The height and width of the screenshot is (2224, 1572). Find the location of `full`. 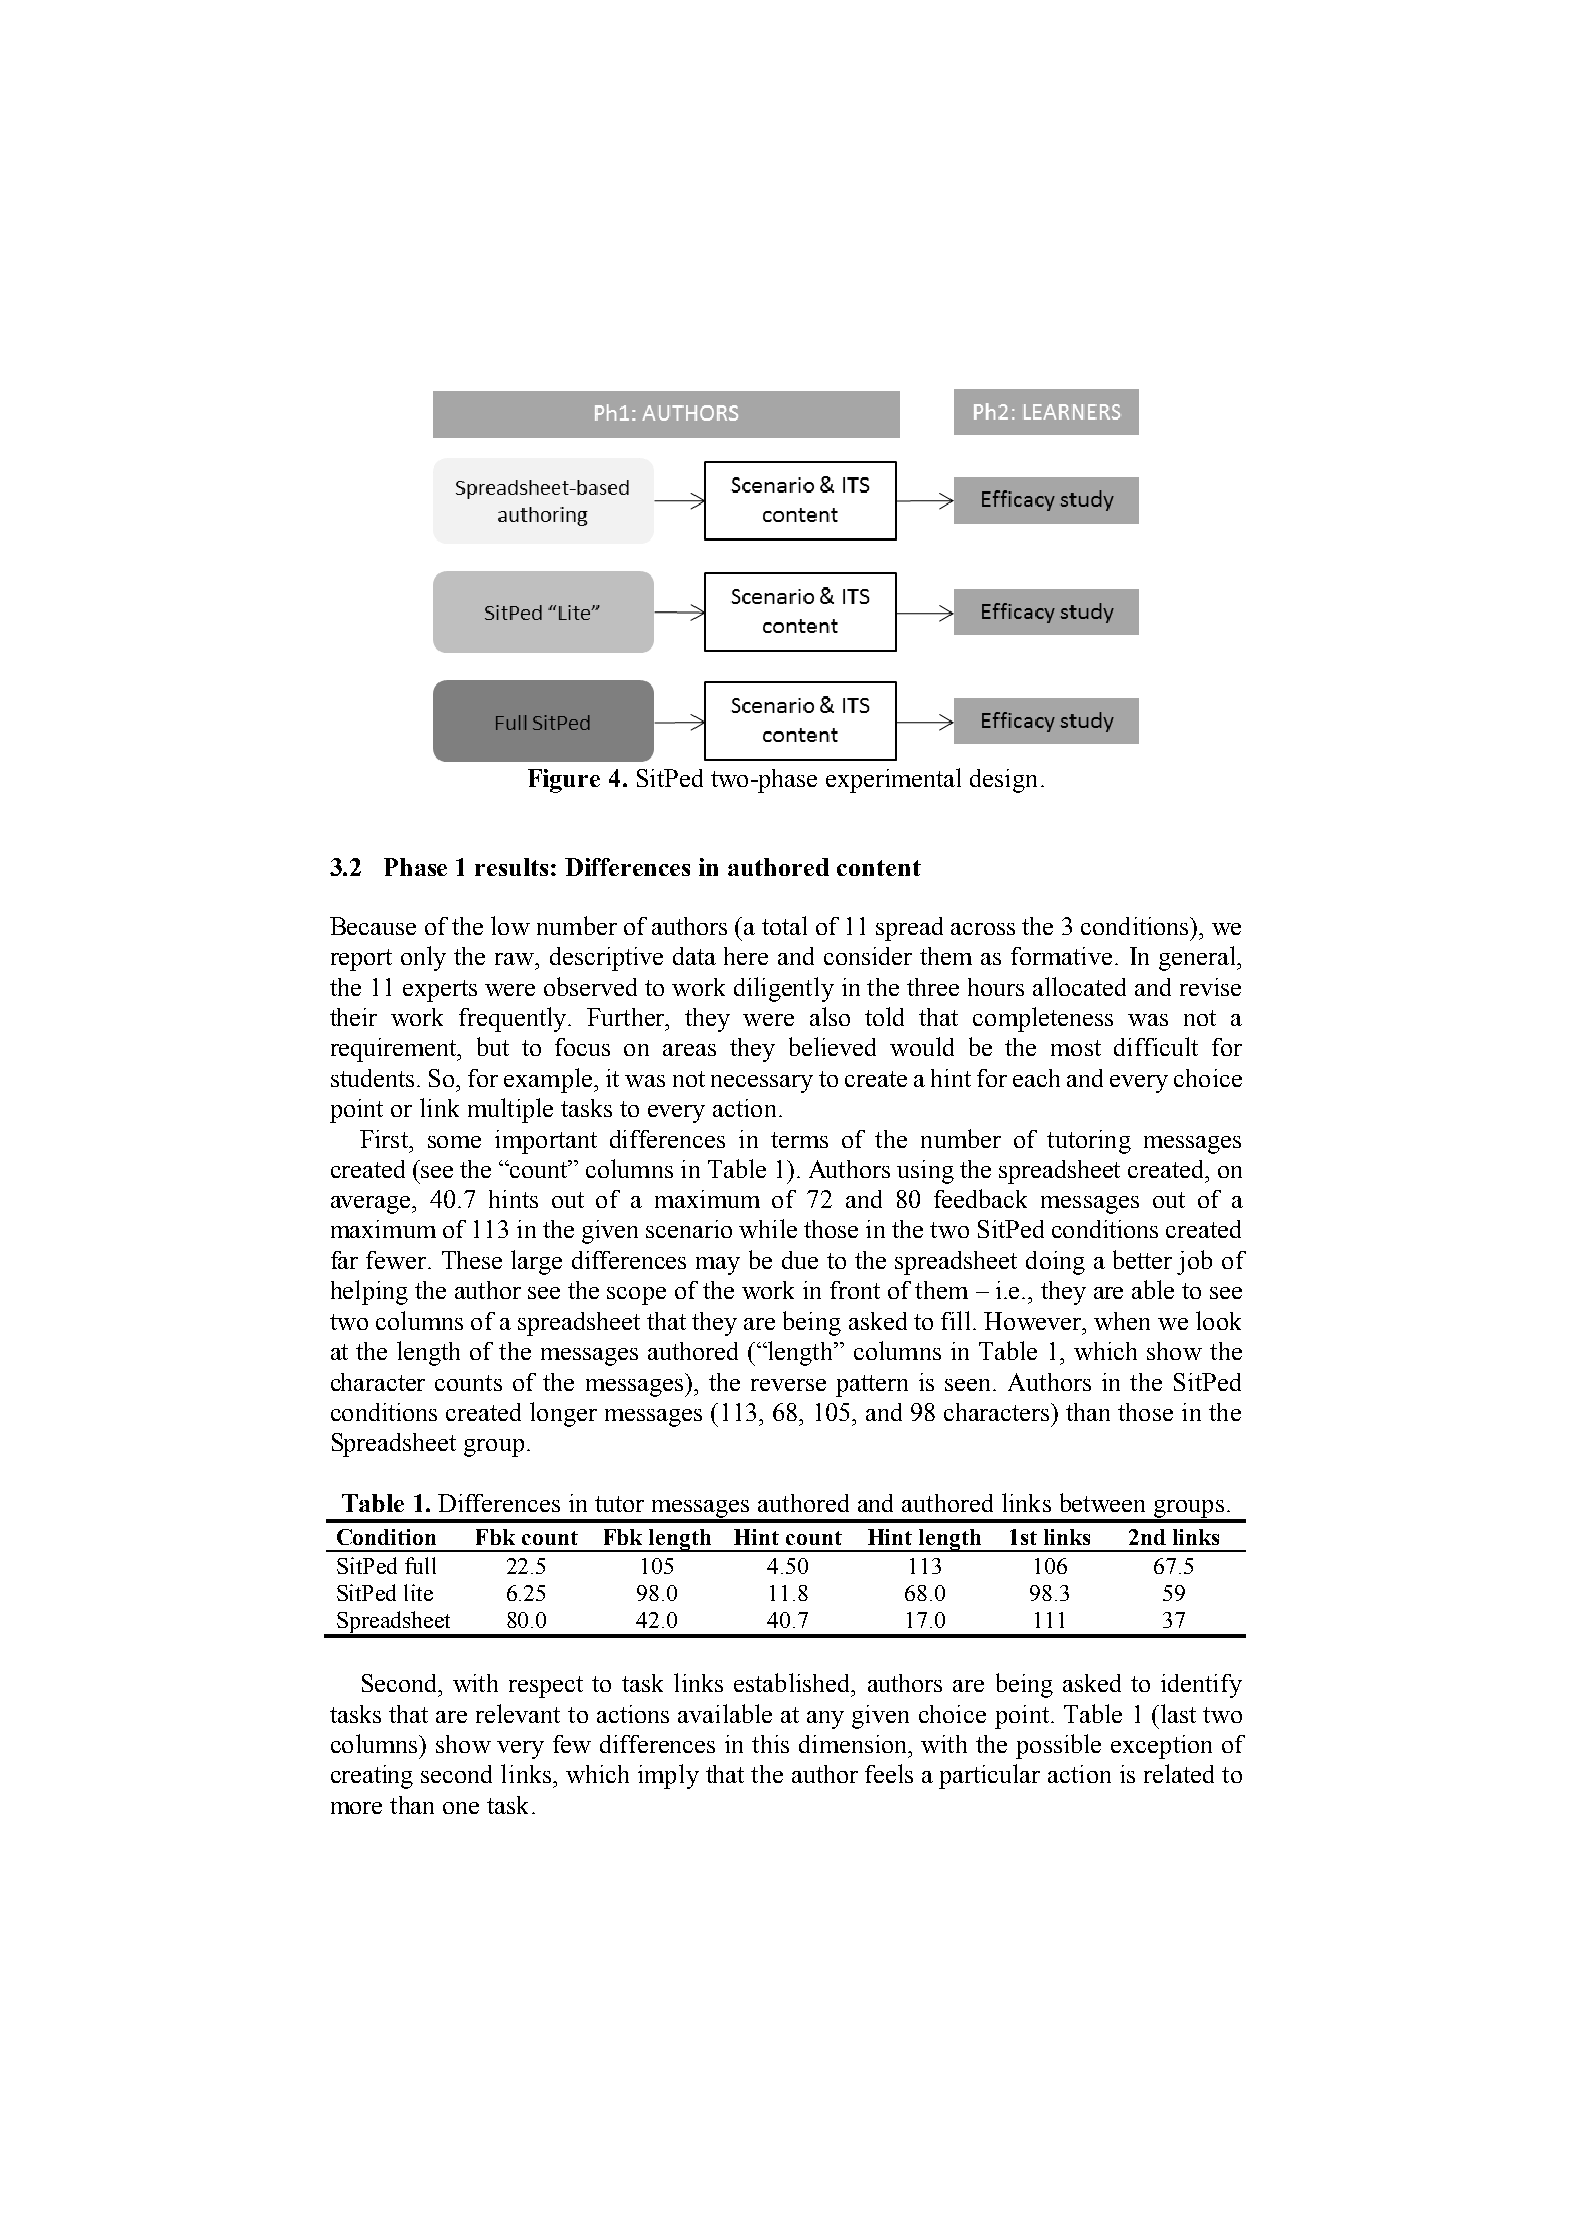

full is located at coordinates (420, 1565).
